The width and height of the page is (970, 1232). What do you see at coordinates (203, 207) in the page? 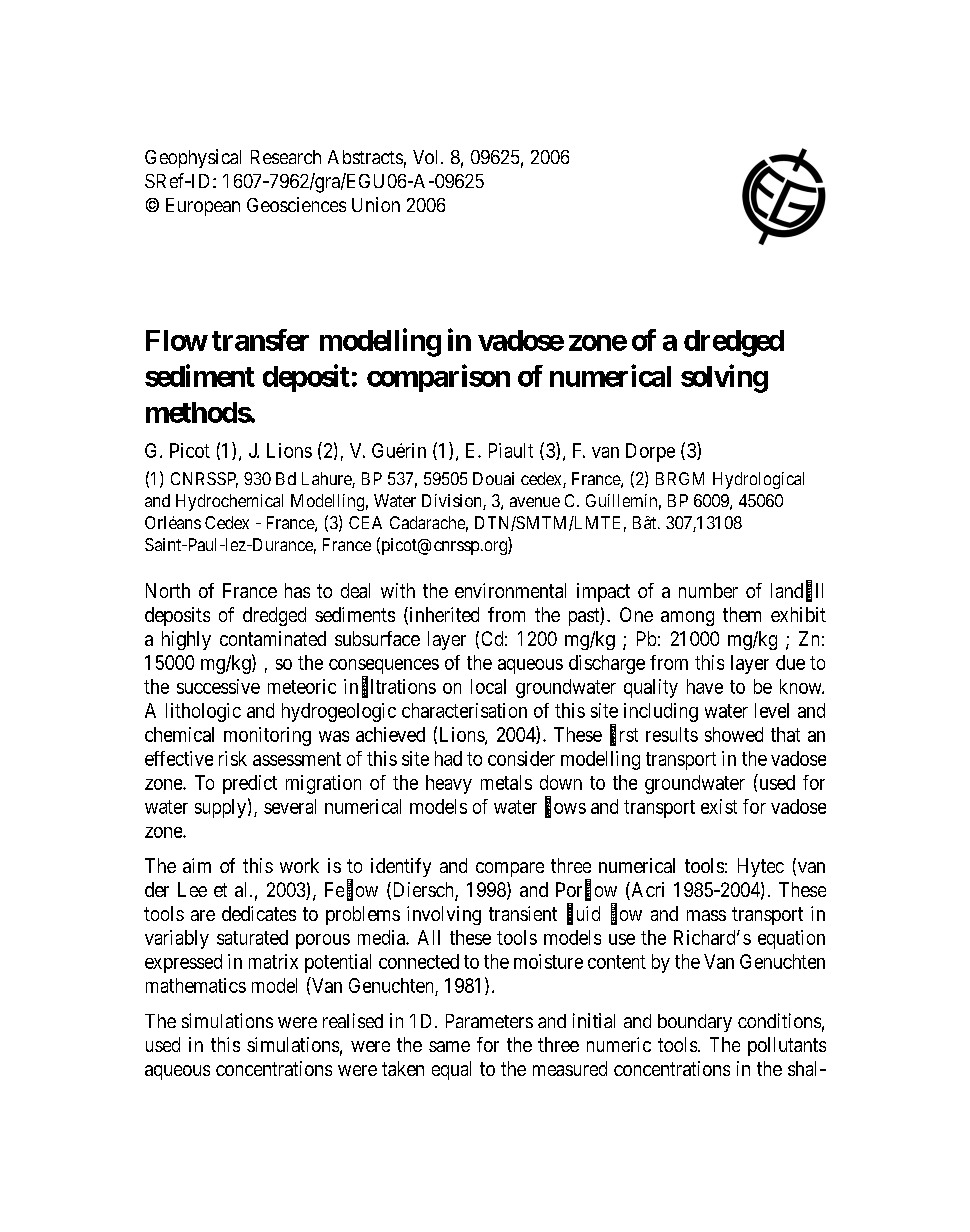
I see `European` at bounding box center [203, 207].
